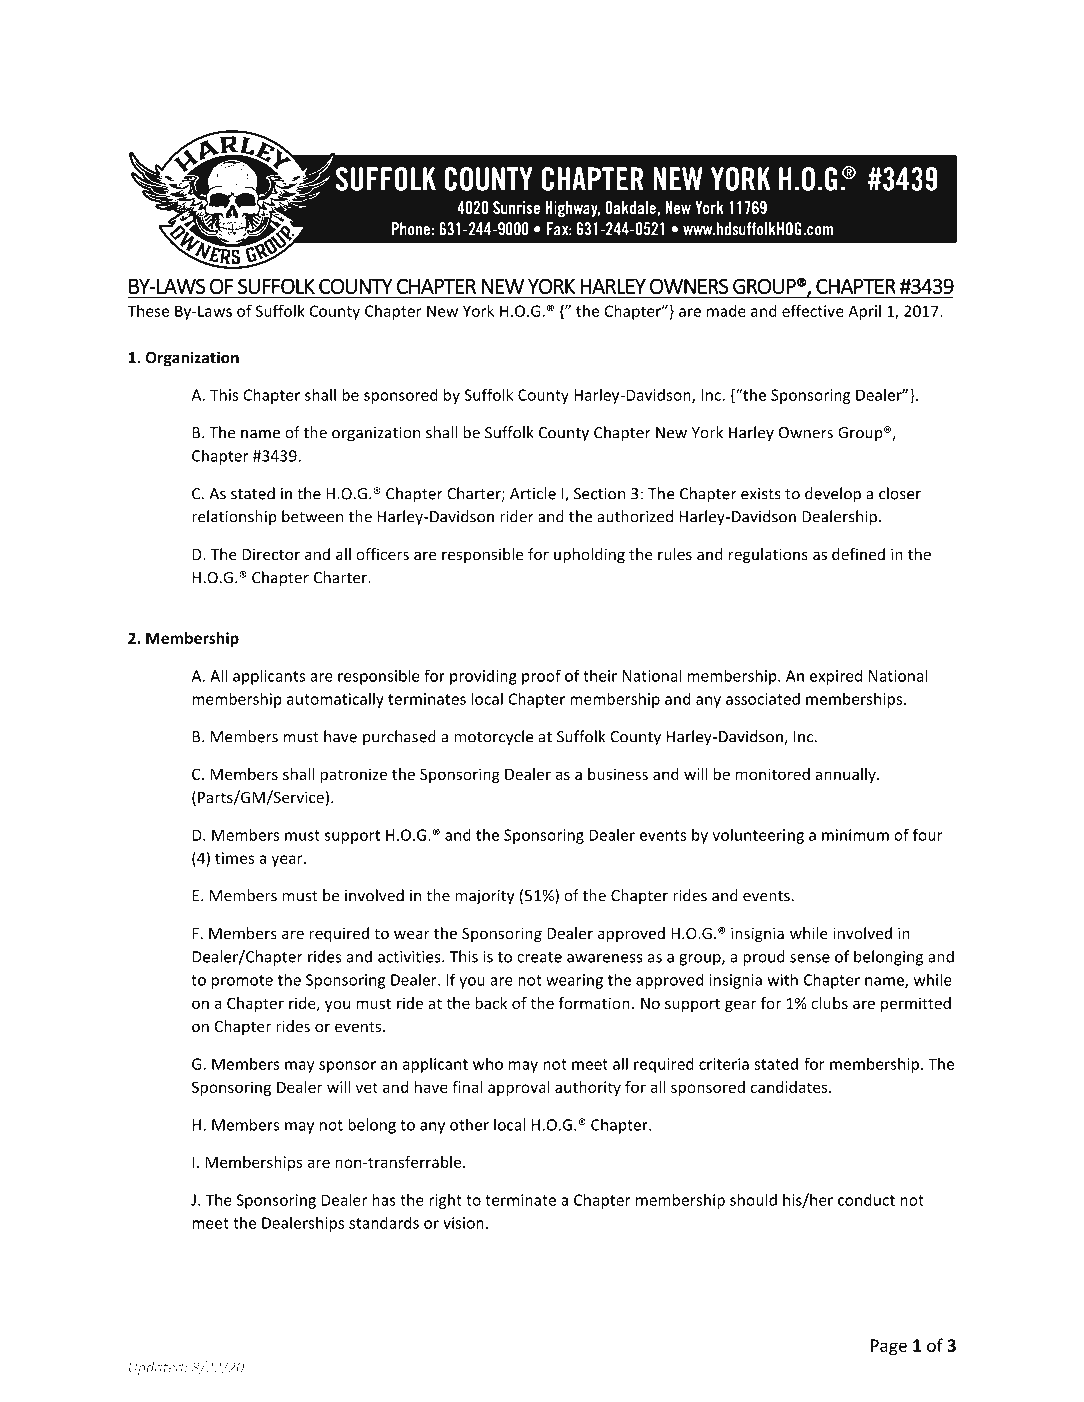 The height and width of the screenshot is (1402, 1084). I want to click on vision, so click(463, 1223).
